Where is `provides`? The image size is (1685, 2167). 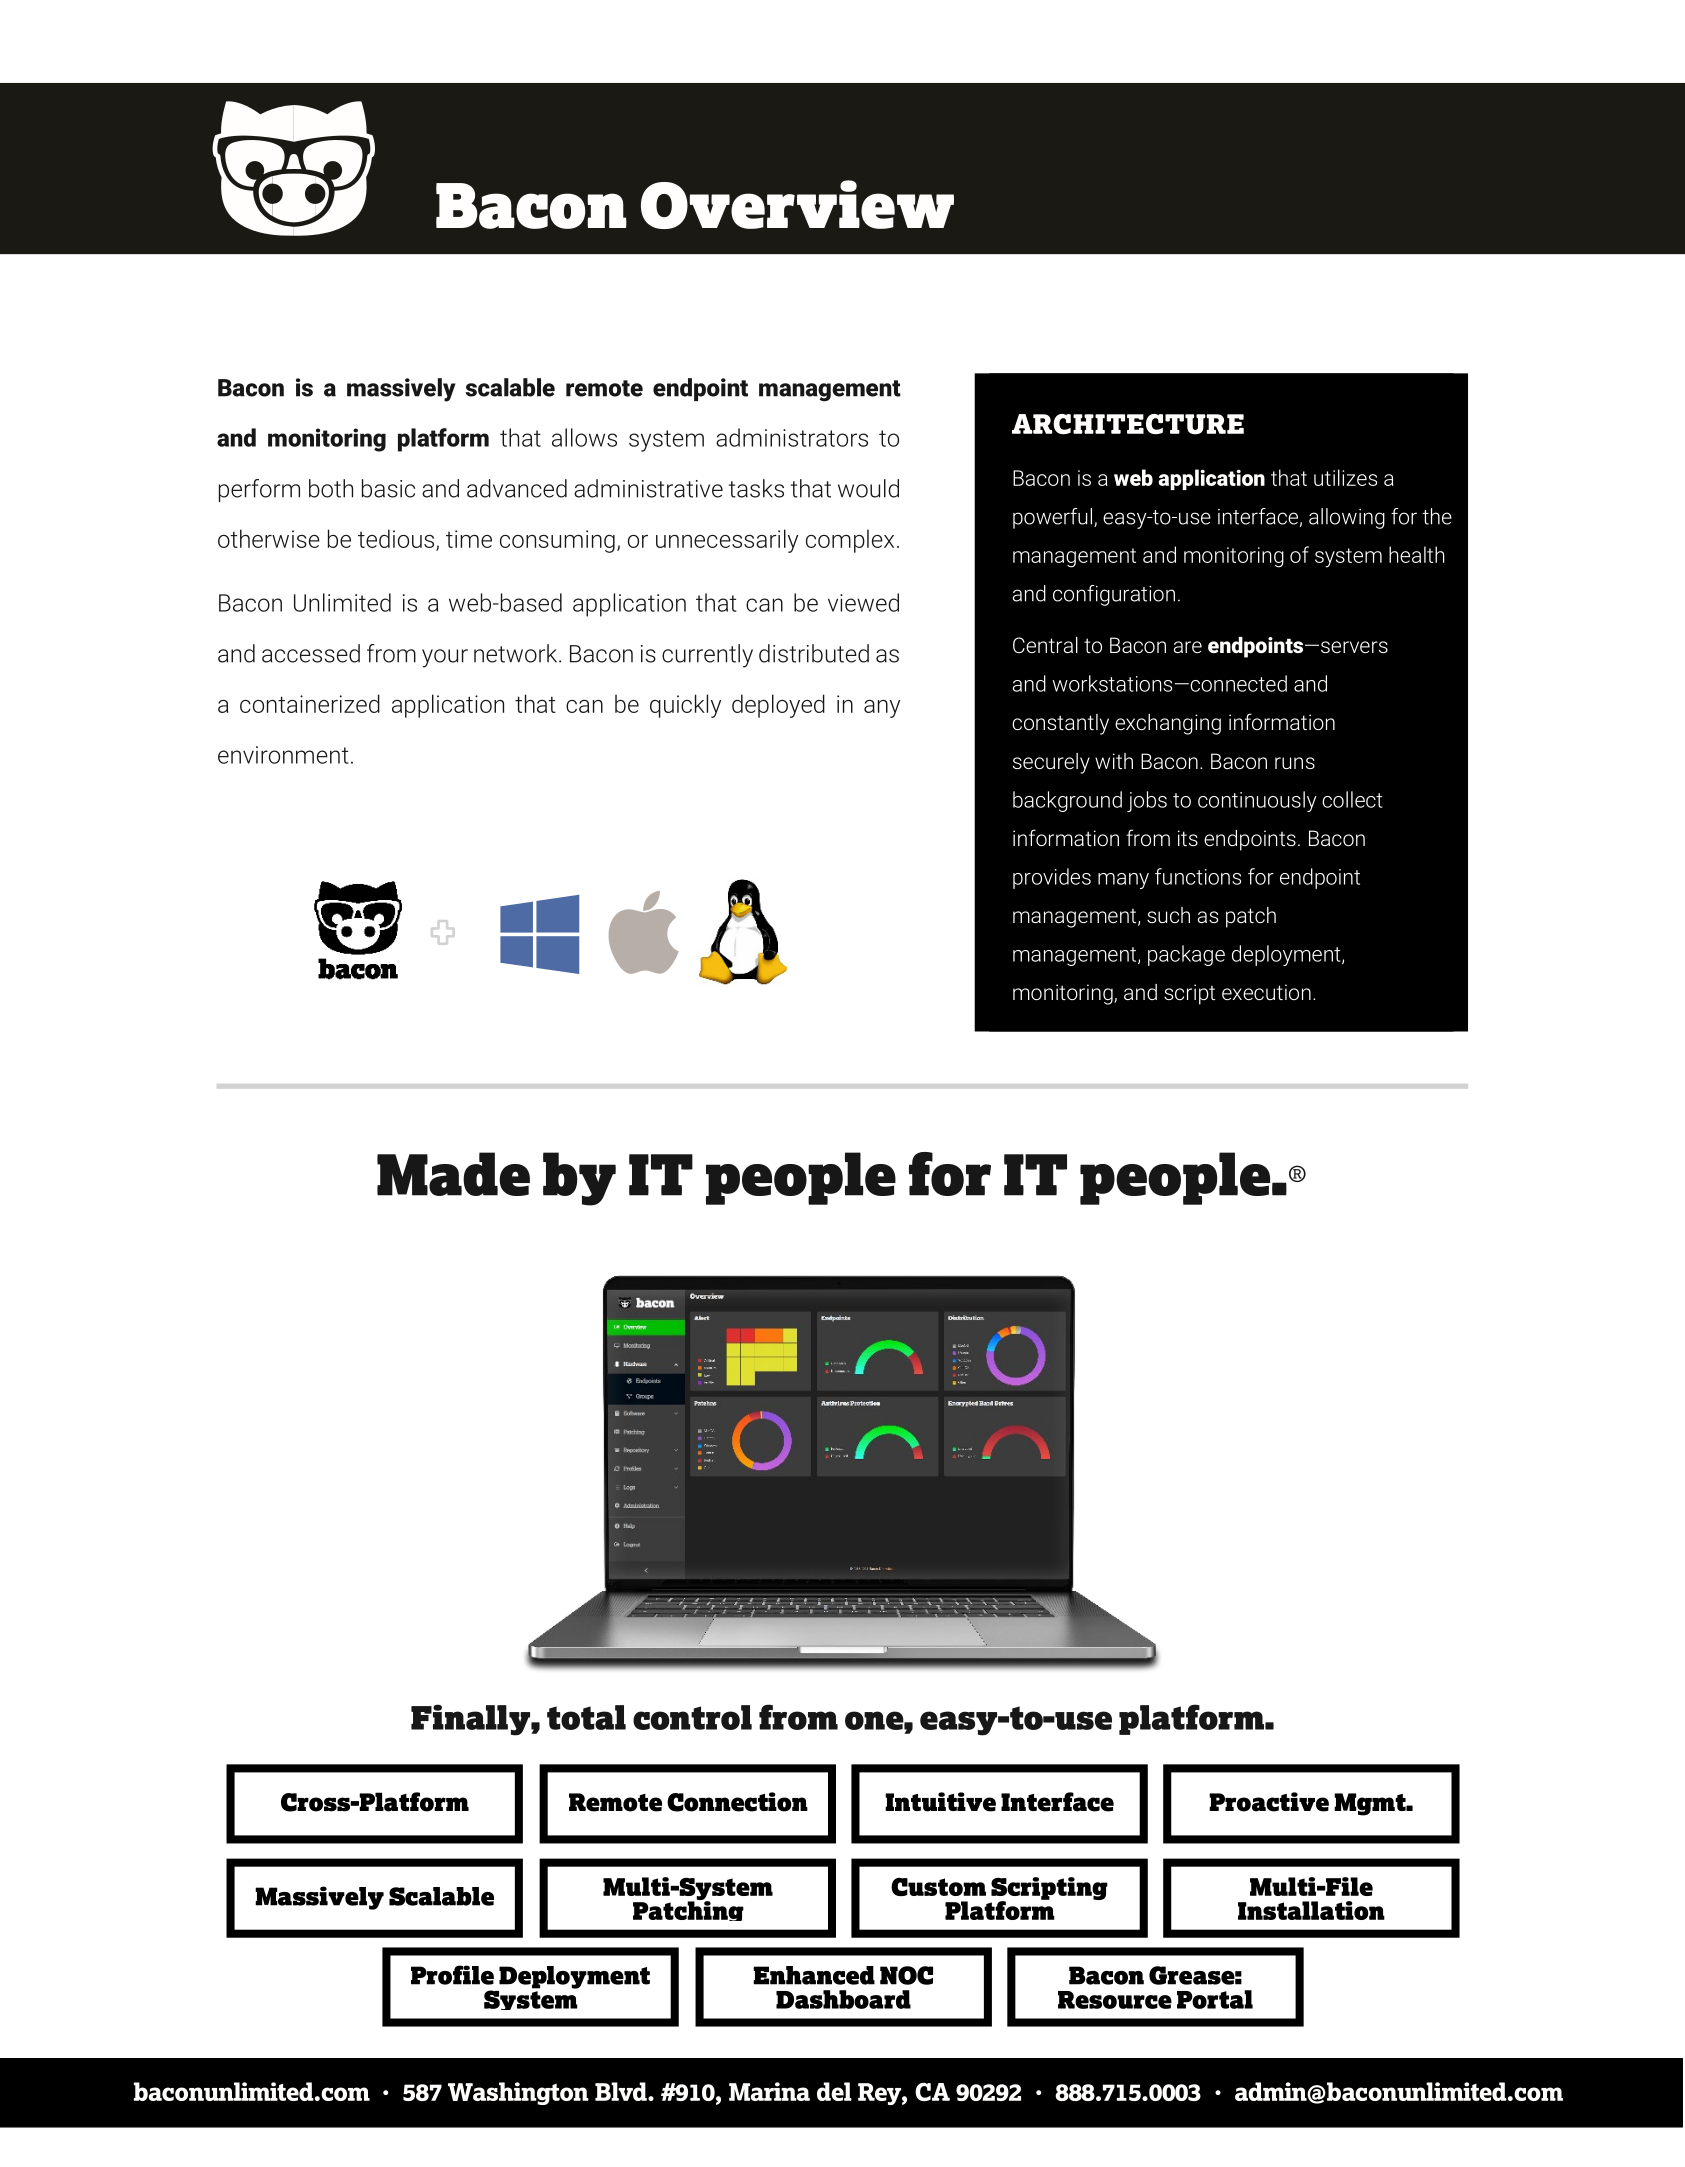 provides is located at coordinates (1052, 878).
